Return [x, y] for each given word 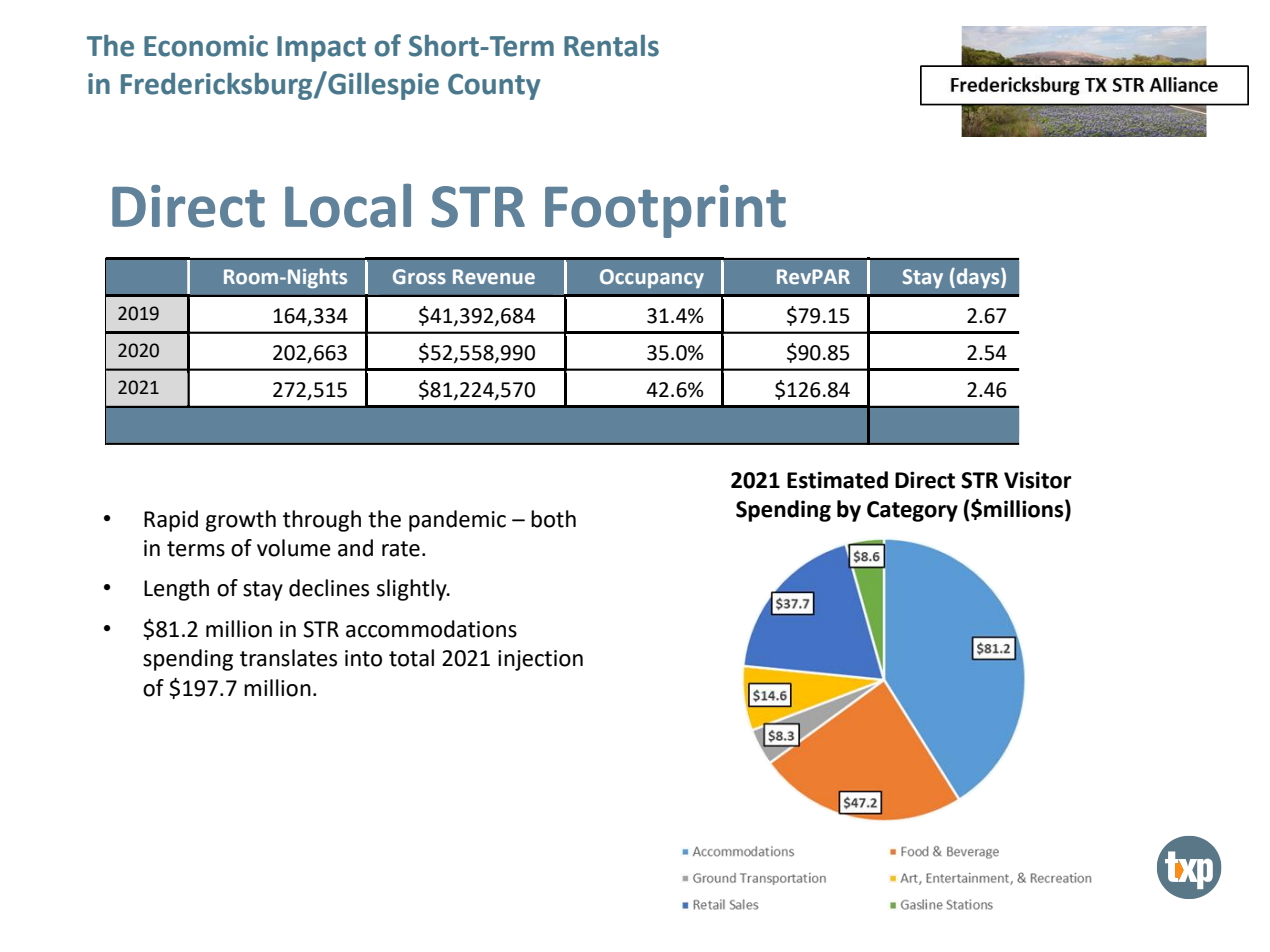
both [553, 519]
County [494, 87]
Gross [419, 276]
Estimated [837, 480]
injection [540, 660]
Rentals [611, 46]
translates [288, 658]
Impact [321, 49]
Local [348, 206]
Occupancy [652, 278]
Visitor [1038, 480]
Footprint [665, 211]
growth [241, 521]
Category [912, 511]
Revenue [494, 276]
